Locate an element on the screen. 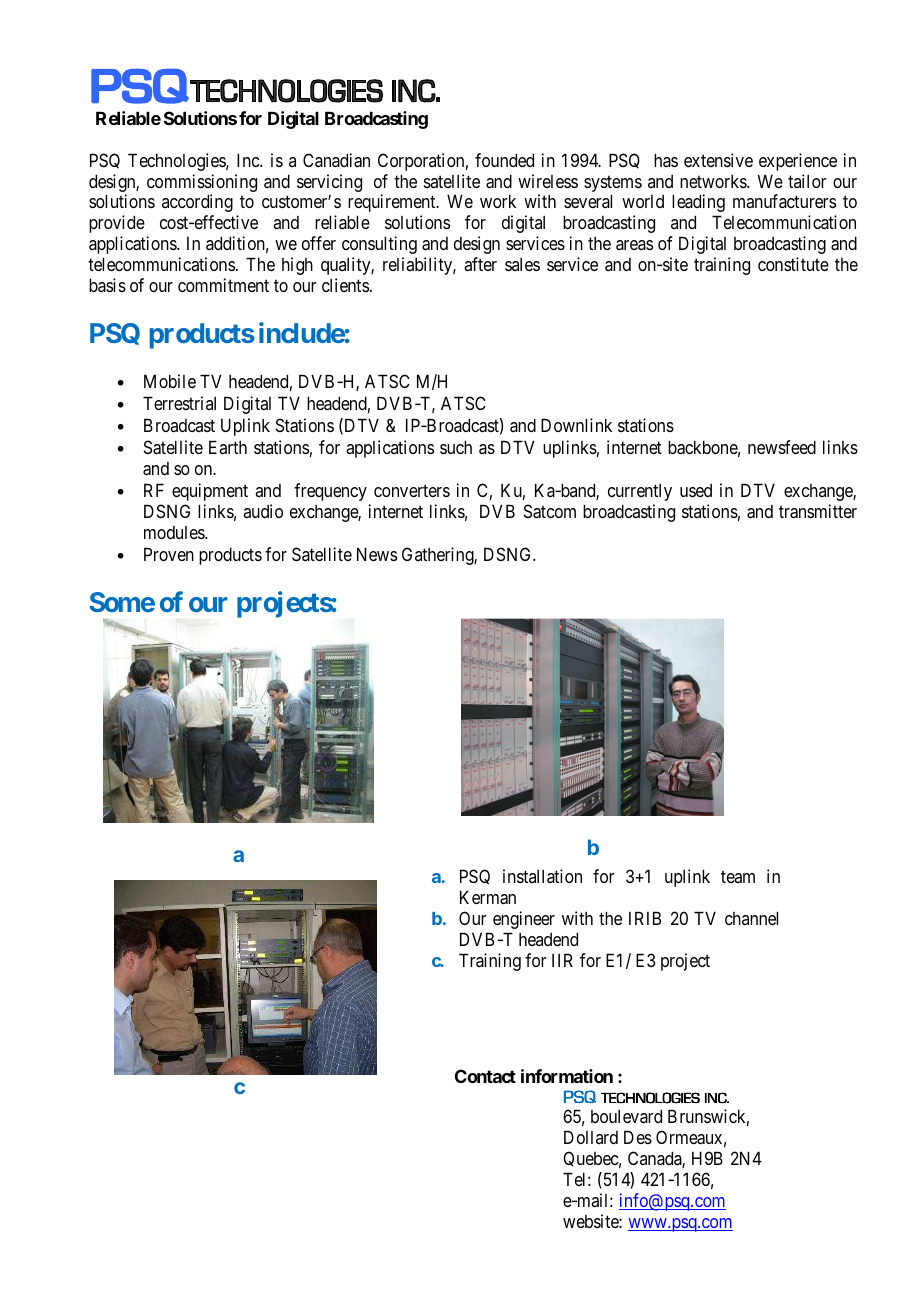 The height and width of the screenshot is (1308, 924). leading is located at coordinates (698, 203).
